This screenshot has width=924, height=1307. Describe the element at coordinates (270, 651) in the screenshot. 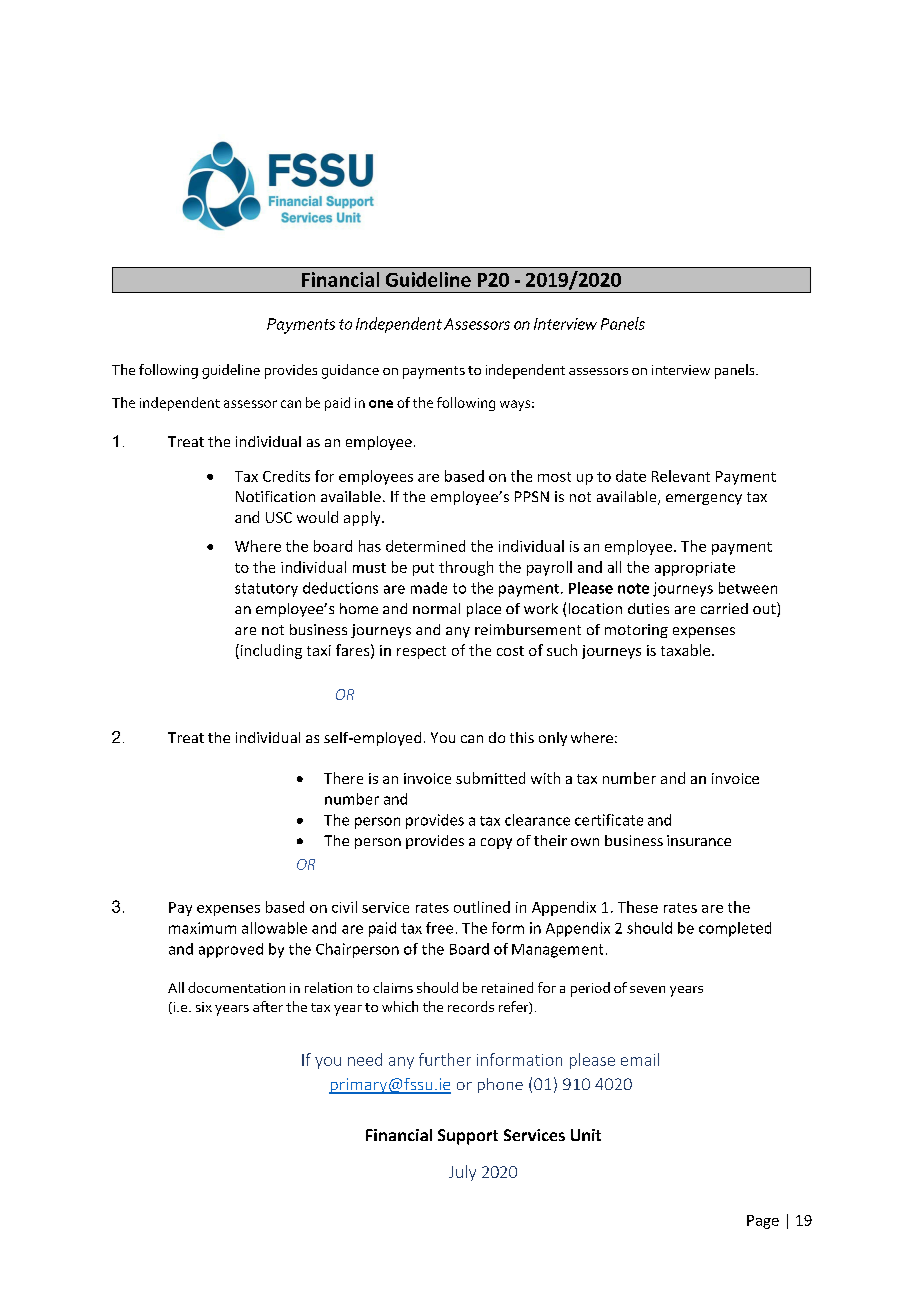

I see `including` at that location.
